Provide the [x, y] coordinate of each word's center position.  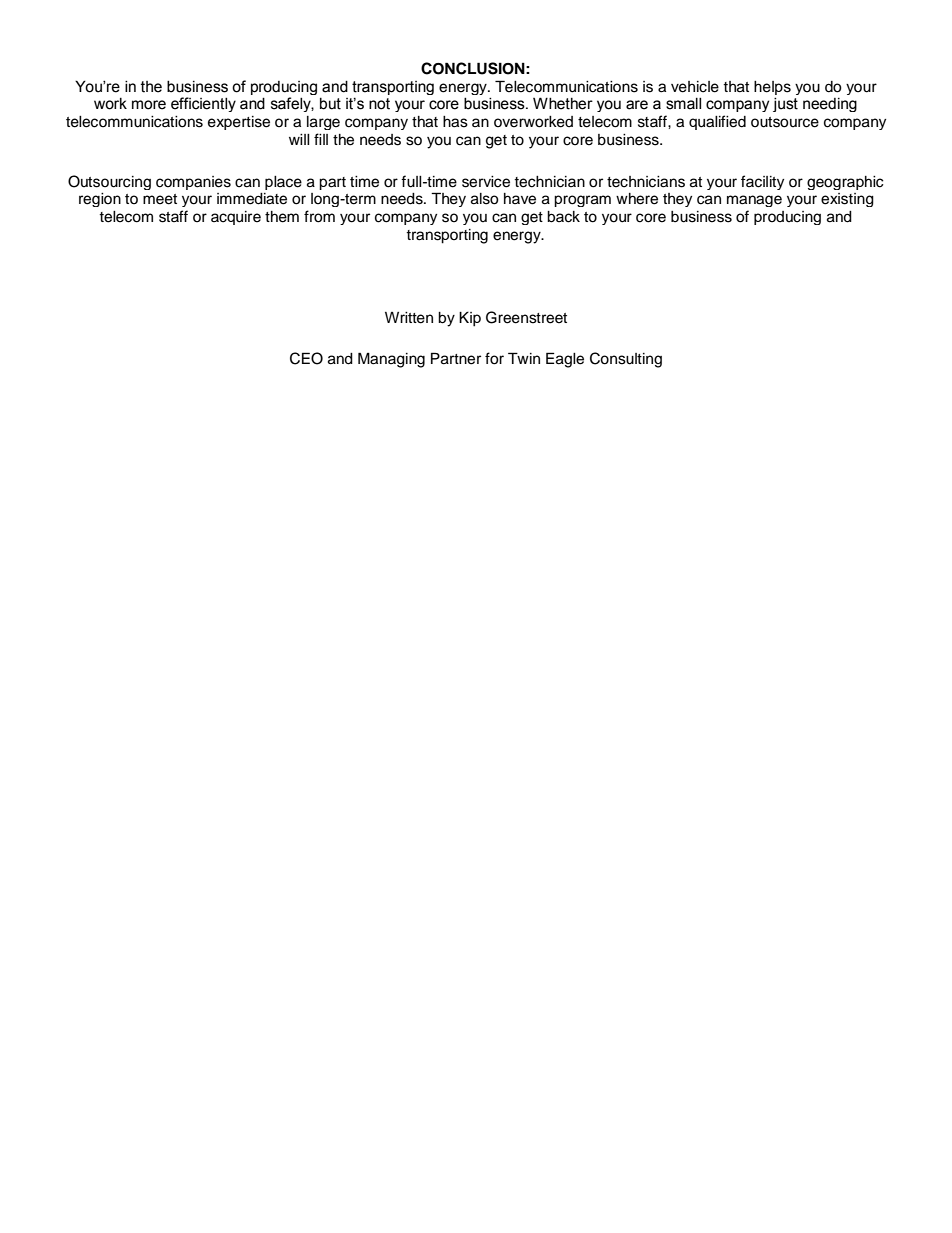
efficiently [203, 104]
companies [193, 183]
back [563, 217]
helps [772, 88]
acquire [236, 218]
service [486, 182]
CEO [306, 358]
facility [762, 182]
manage [754, 201]
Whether [563, 103]
